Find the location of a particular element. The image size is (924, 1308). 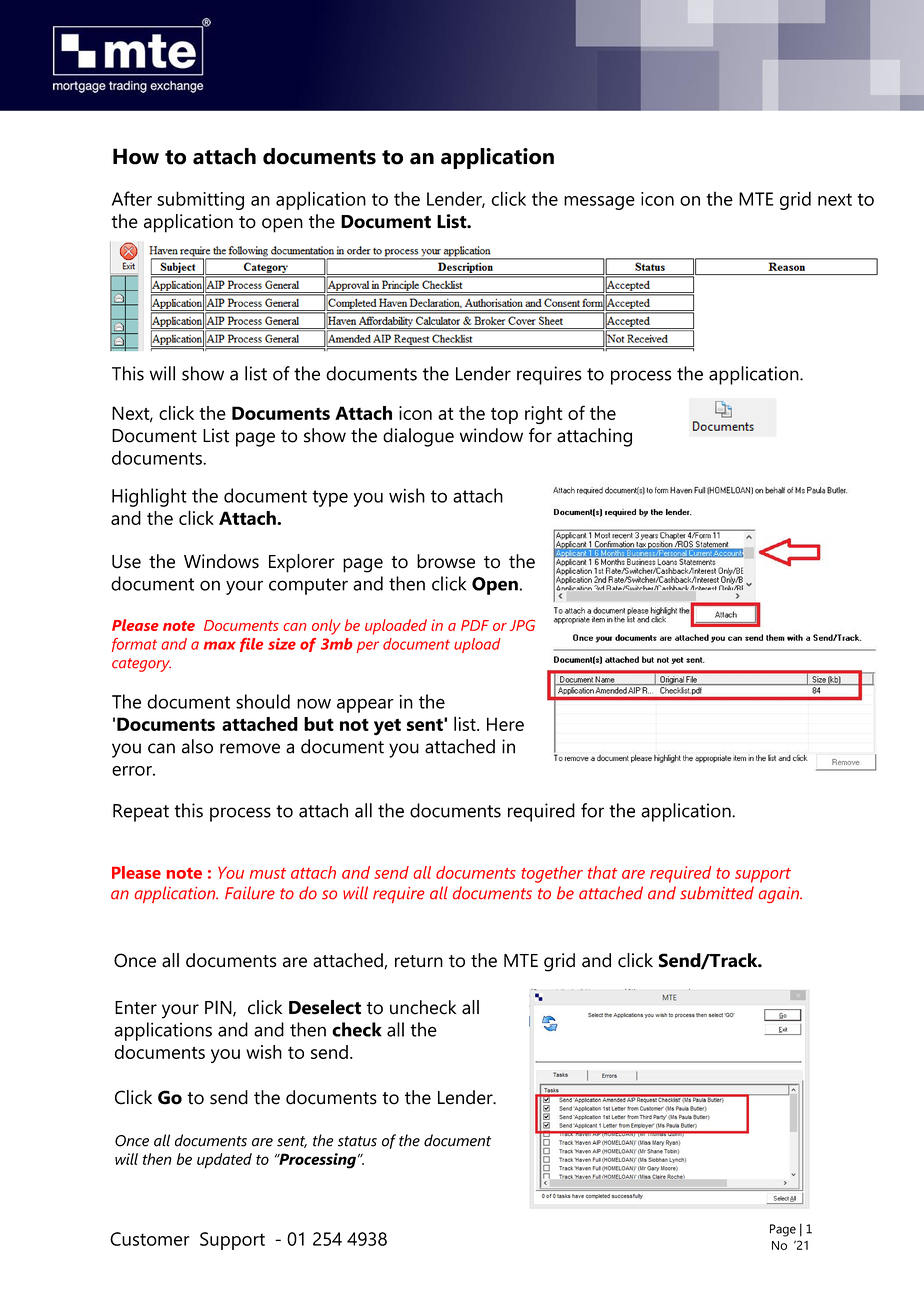

submitting is located at coordinates (200, 200).
